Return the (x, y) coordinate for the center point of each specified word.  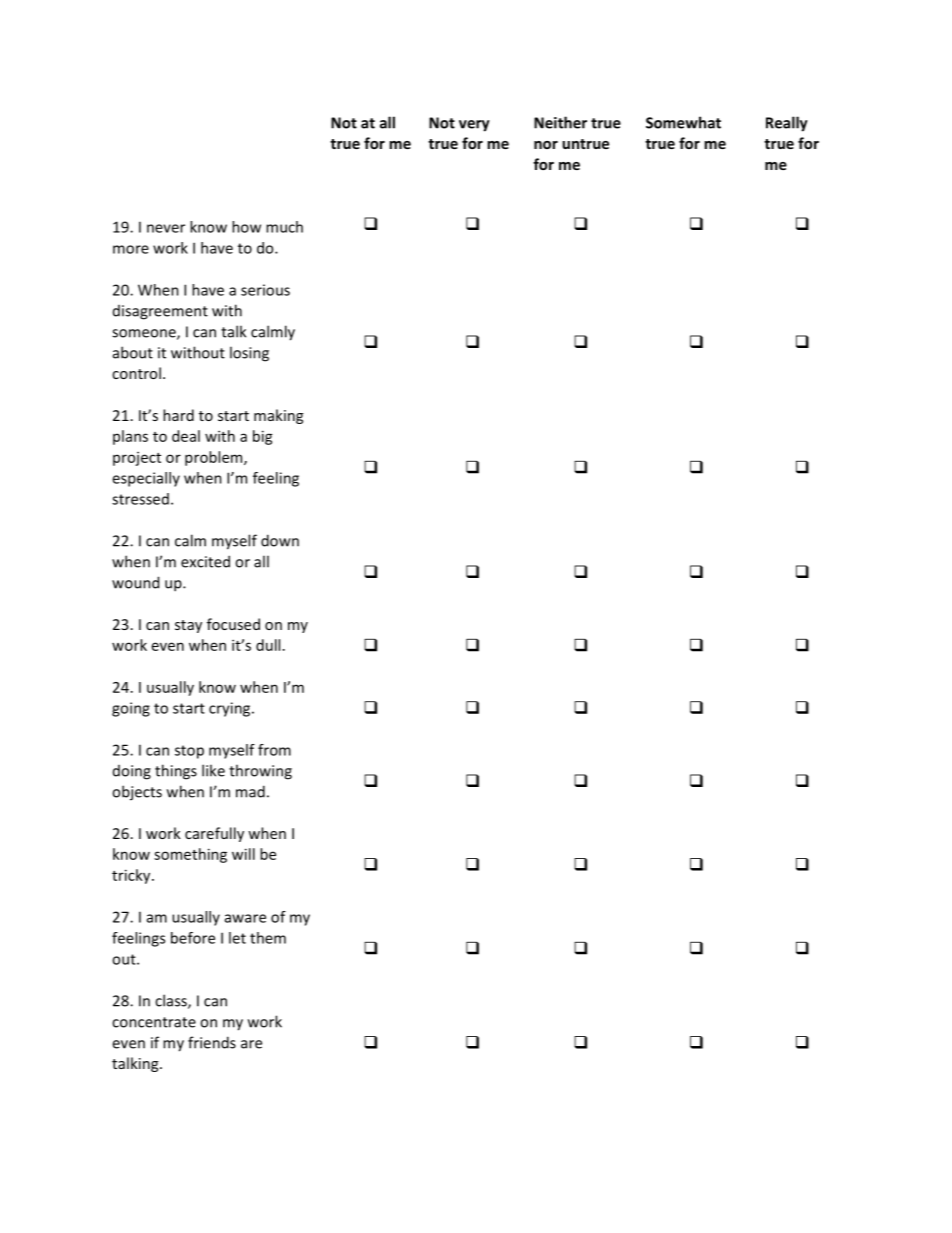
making (278, 416)
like (213, 770)
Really (787, 124)
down (280, 540)
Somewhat (683, 122)
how (246, 227)
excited (205, 561)
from (274, 750)
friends (212, 1042)
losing (249, 354)
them (268, 938)
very (474, 126)
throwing (260, 772)
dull (268, 645)
